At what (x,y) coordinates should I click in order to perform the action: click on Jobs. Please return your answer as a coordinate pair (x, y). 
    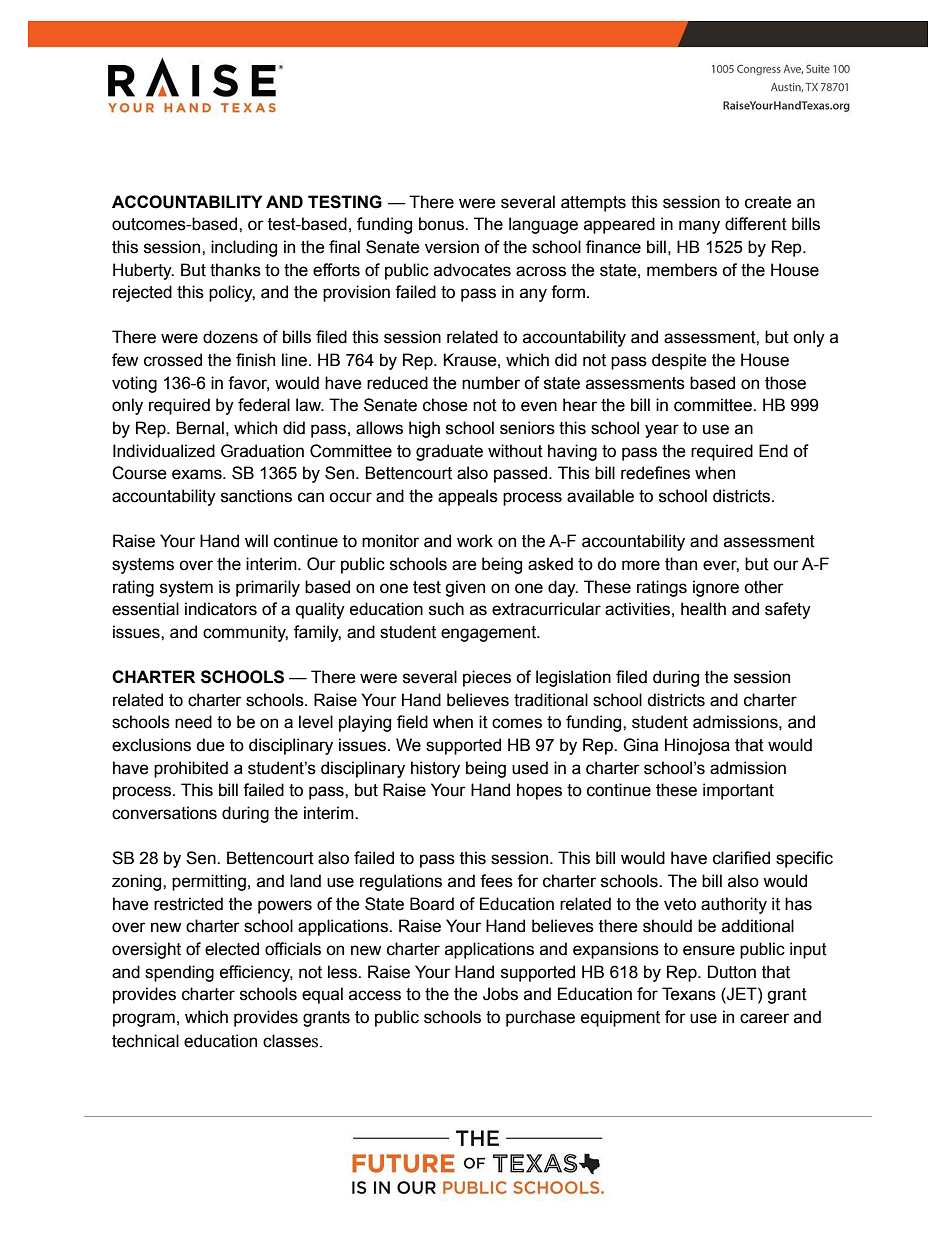
    Looking at the image, I should click on (500, 994).
